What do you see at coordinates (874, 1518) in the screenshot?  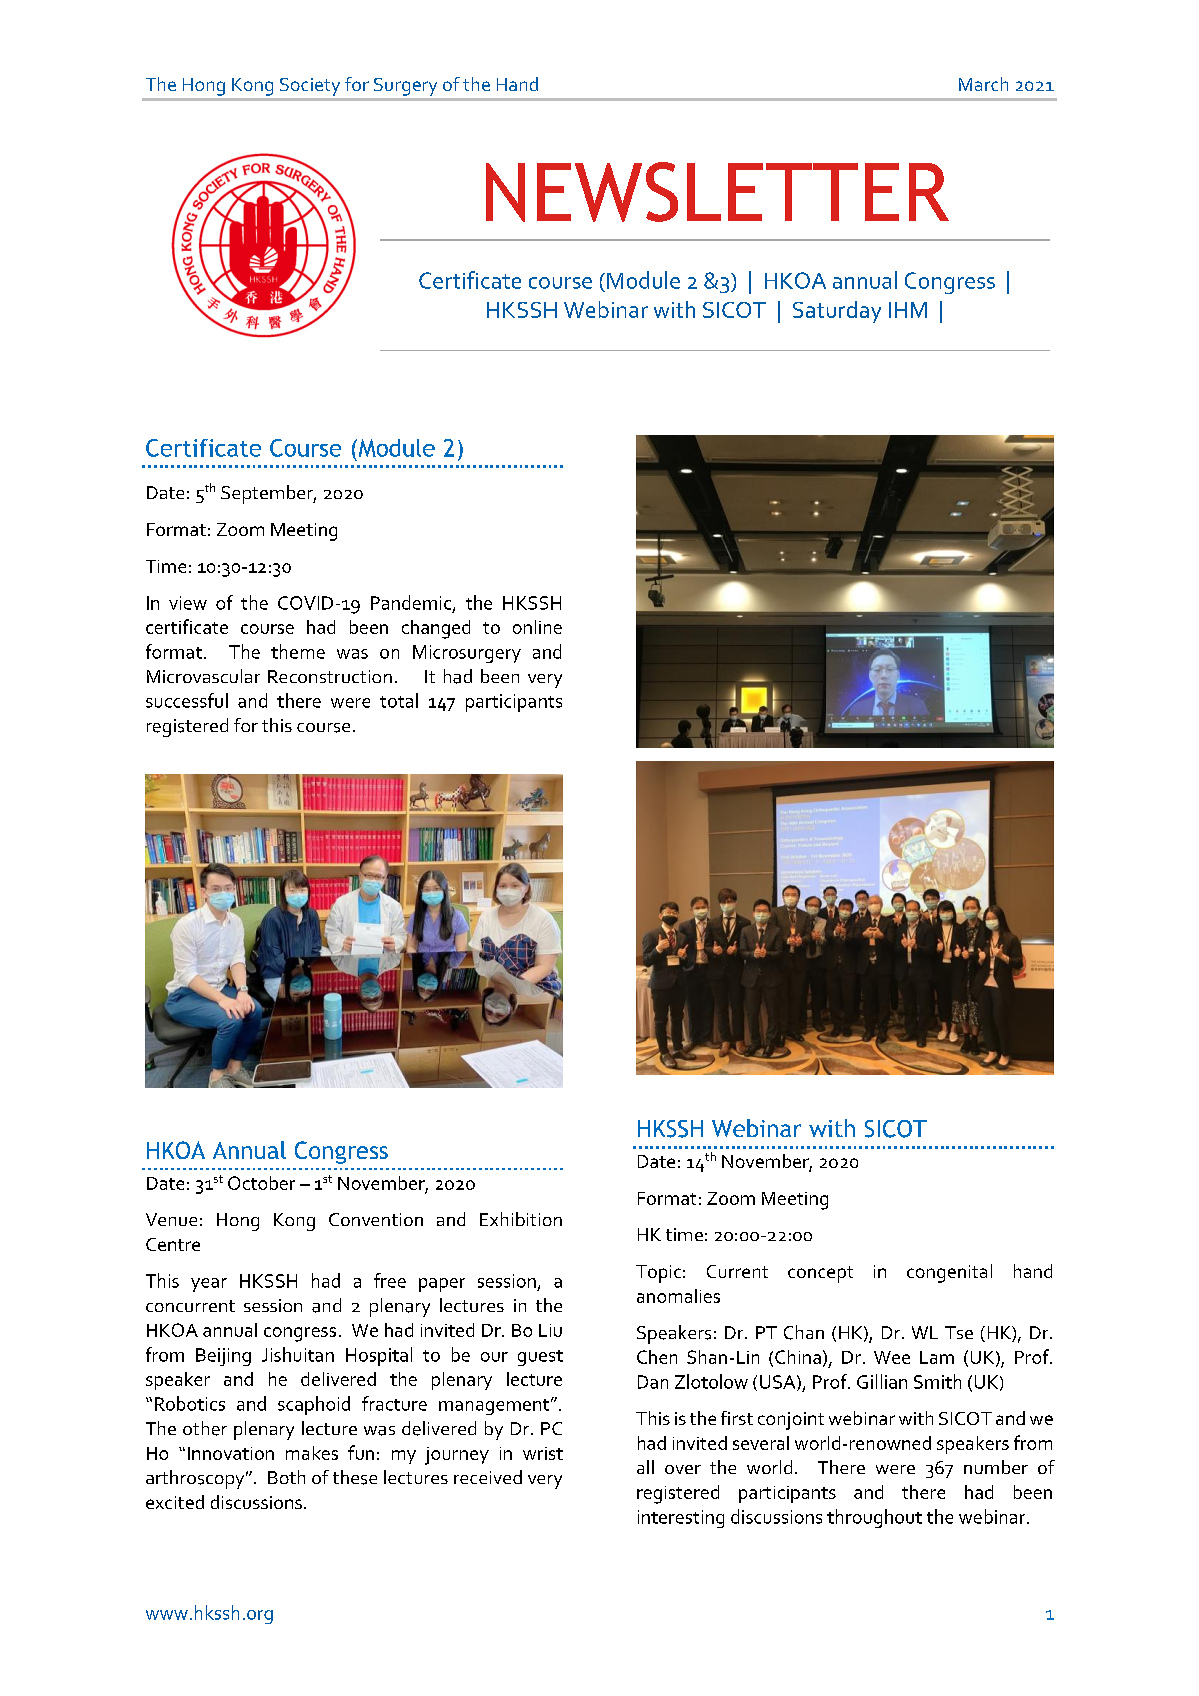 I see `throughout` at bounding box center [874, 1518].
